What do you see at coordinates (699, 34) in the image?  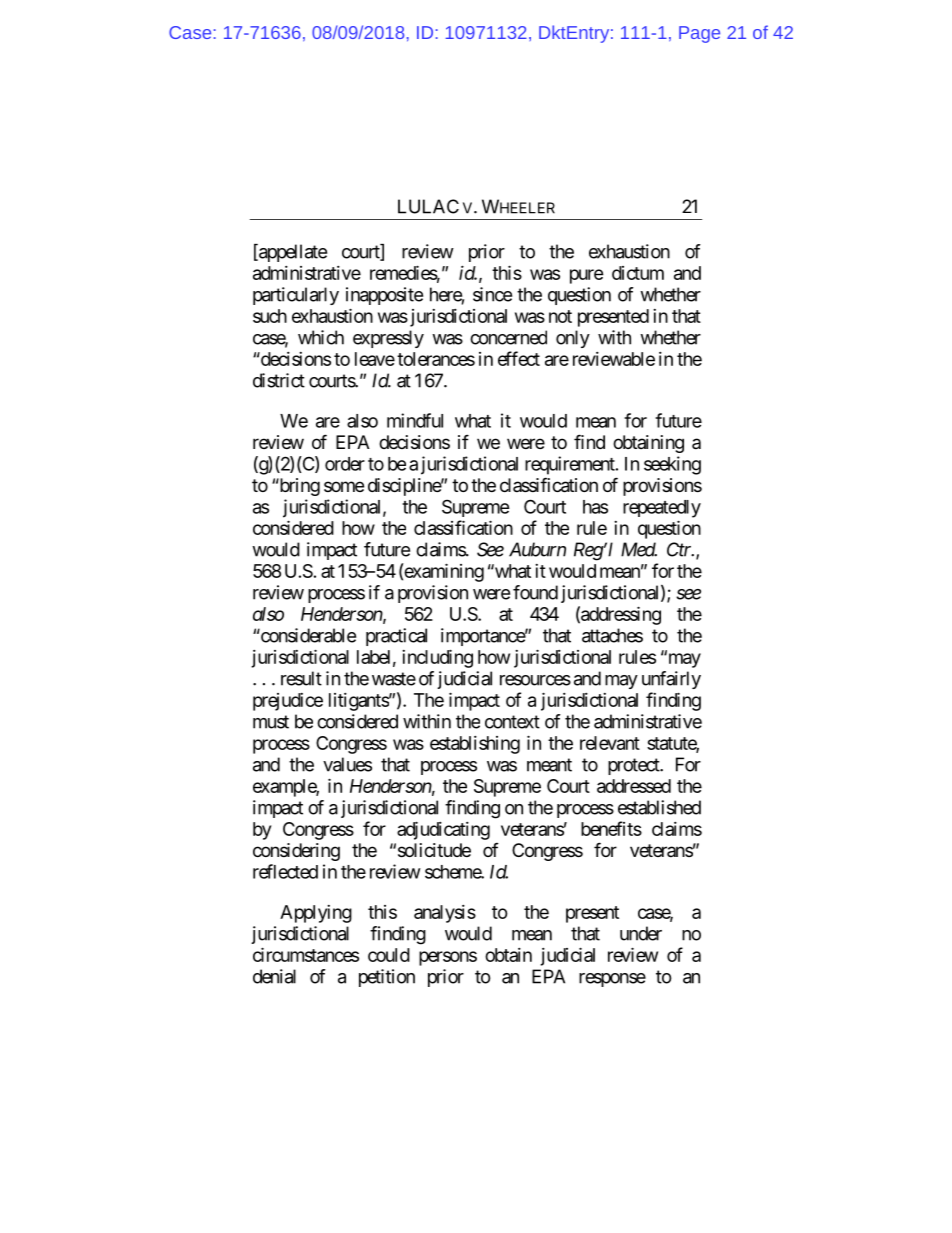 I see `Page` at bounding box center [699, 34].
